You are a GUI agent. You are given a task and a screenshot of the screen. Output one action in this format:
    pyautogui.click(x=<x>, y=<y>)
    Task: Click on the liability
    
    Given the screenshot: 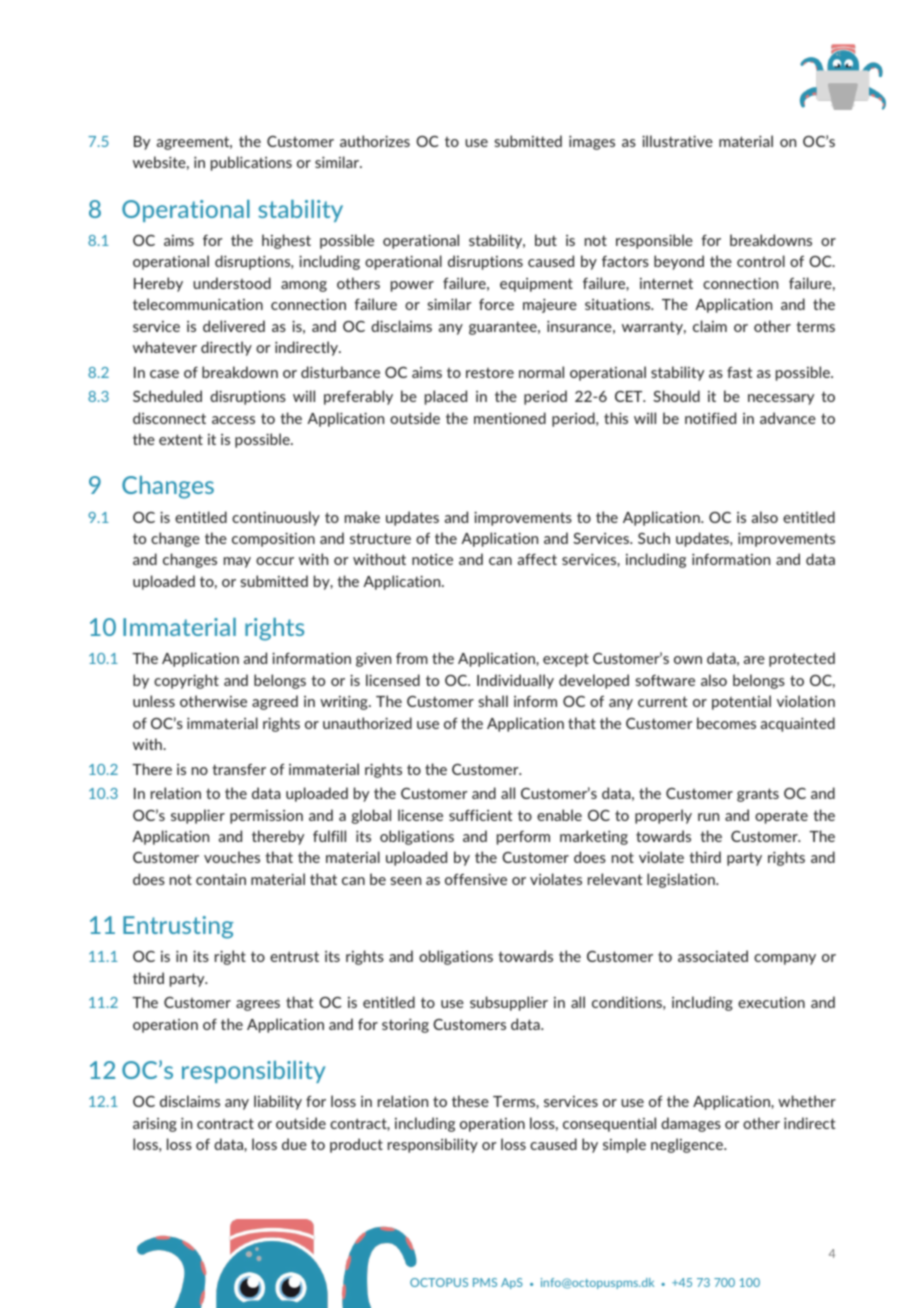 What is the action you would take?
    pyautogui.click(x=278, y=1102)
